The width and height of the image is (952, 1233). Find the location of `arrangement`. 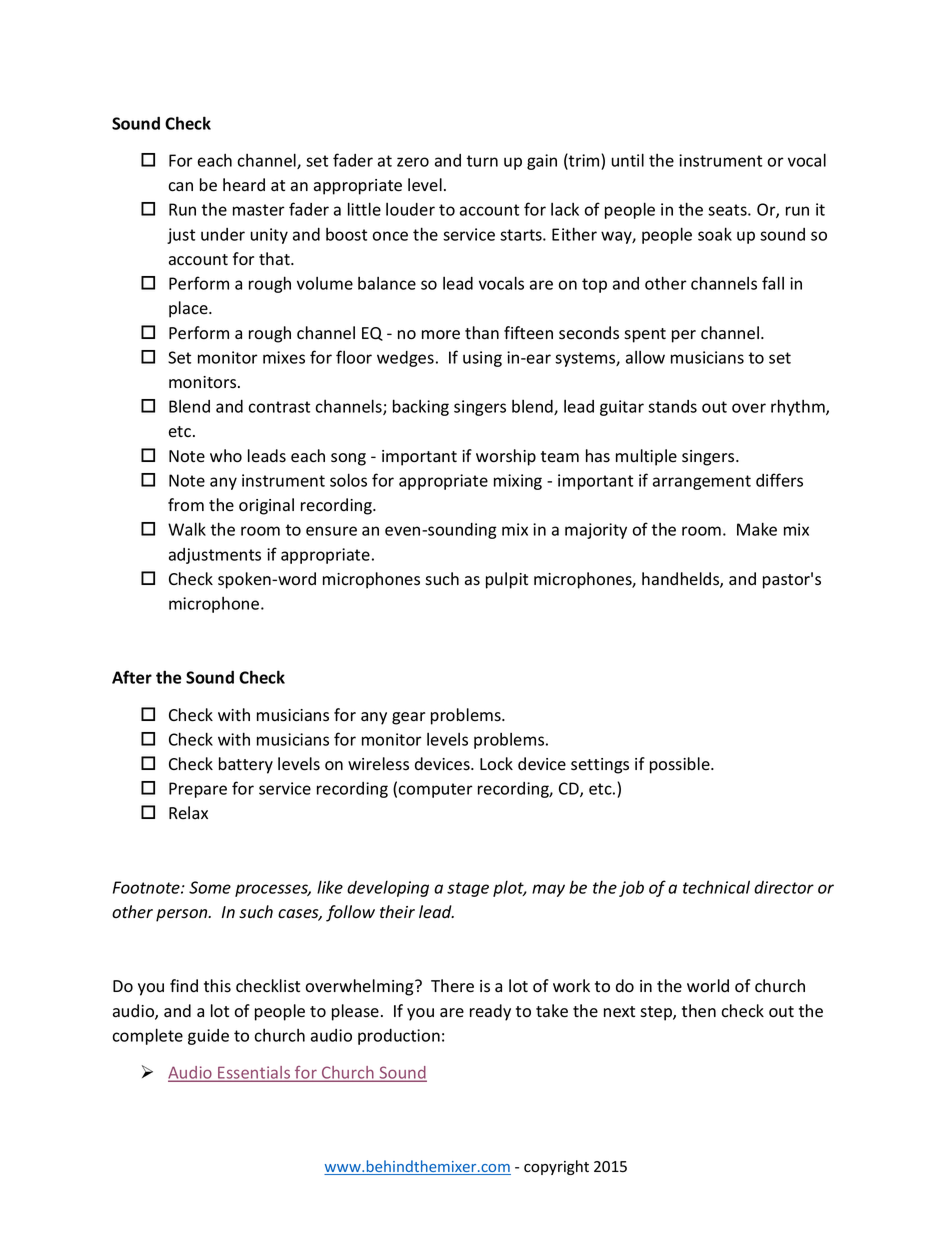

arrangement is located at coordinates (702, 482).
